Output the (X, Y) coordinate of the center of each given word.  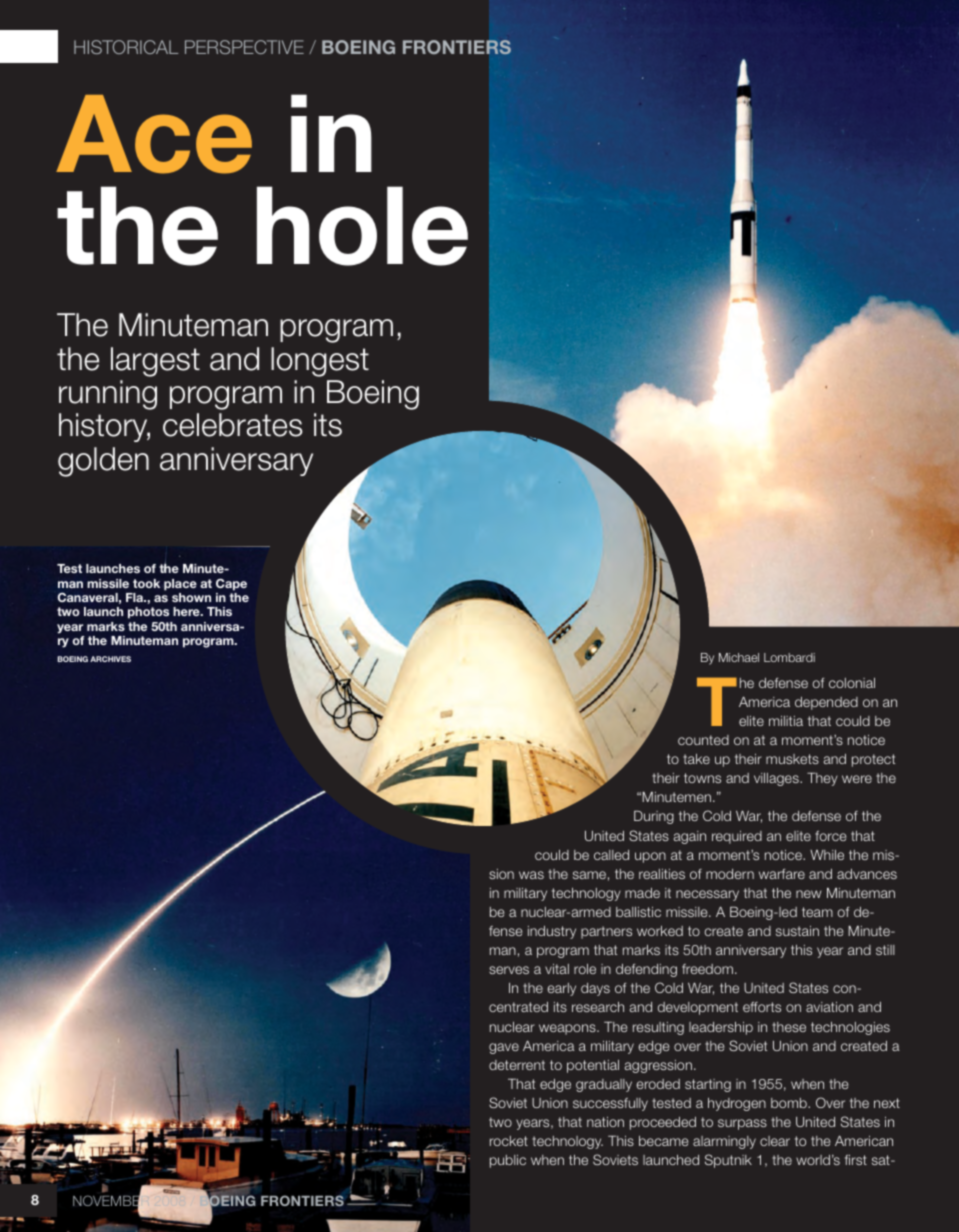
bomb (790, 1103)
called (611, 855)
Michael (739, 657)
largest (155, 362)
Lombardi (789, 657)
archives (110, 659)
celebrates (233, 425)
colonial (852, 683)
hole (362, 226)
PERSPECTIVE (244, 47)
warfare (782, 874)
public (508, 1161)
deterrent (517, 1065)
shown (191, 597)
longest (320, 362)
